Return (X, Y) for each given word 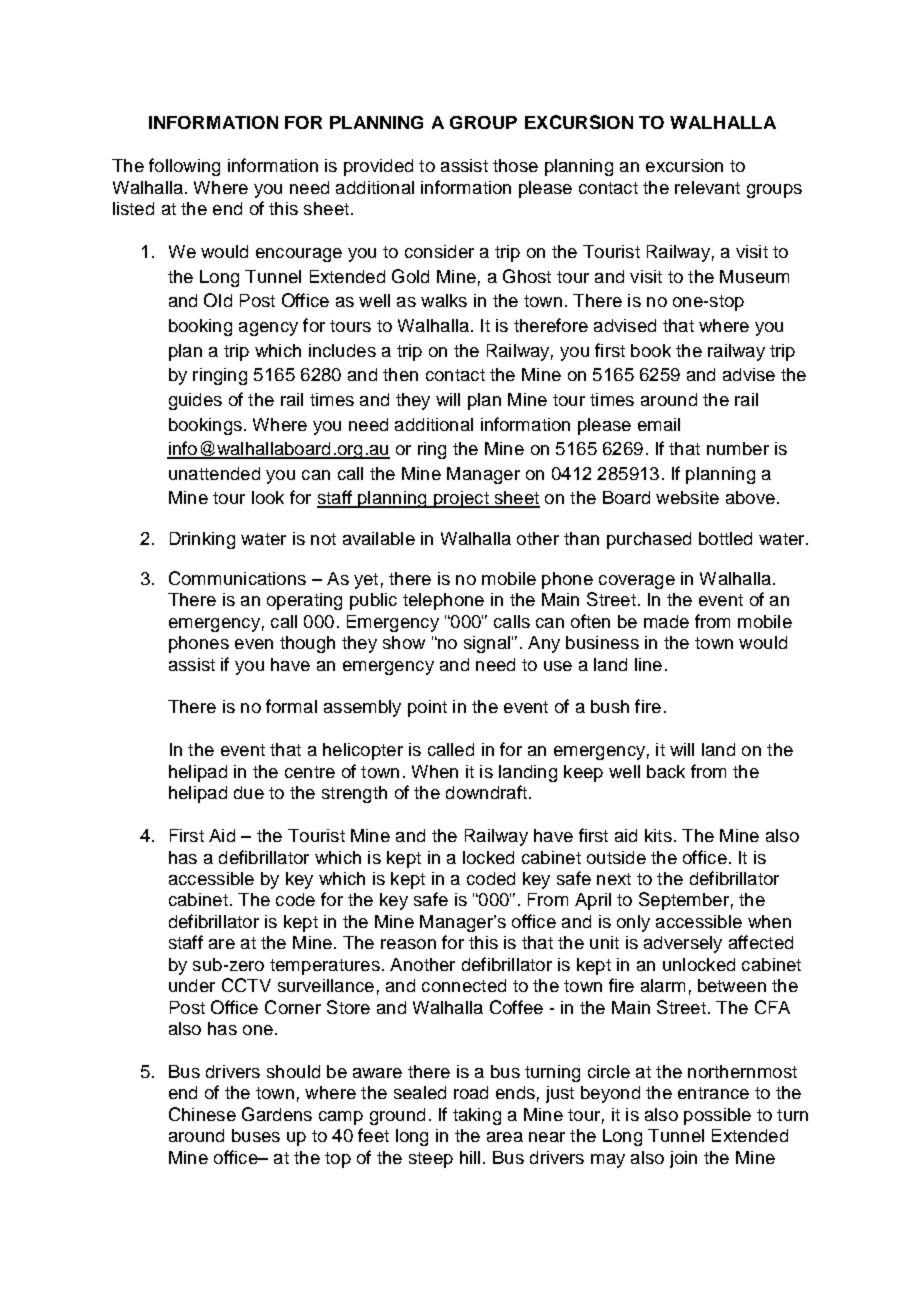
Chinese (202, 1114)
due (249, 792)
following (184, 167)
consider (439, 251)
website (687, 497)
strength (354, 794)
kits (658, 835)
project (461, 499)
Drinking (202, 540)
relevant (707, 187)
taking (477, 1116)
